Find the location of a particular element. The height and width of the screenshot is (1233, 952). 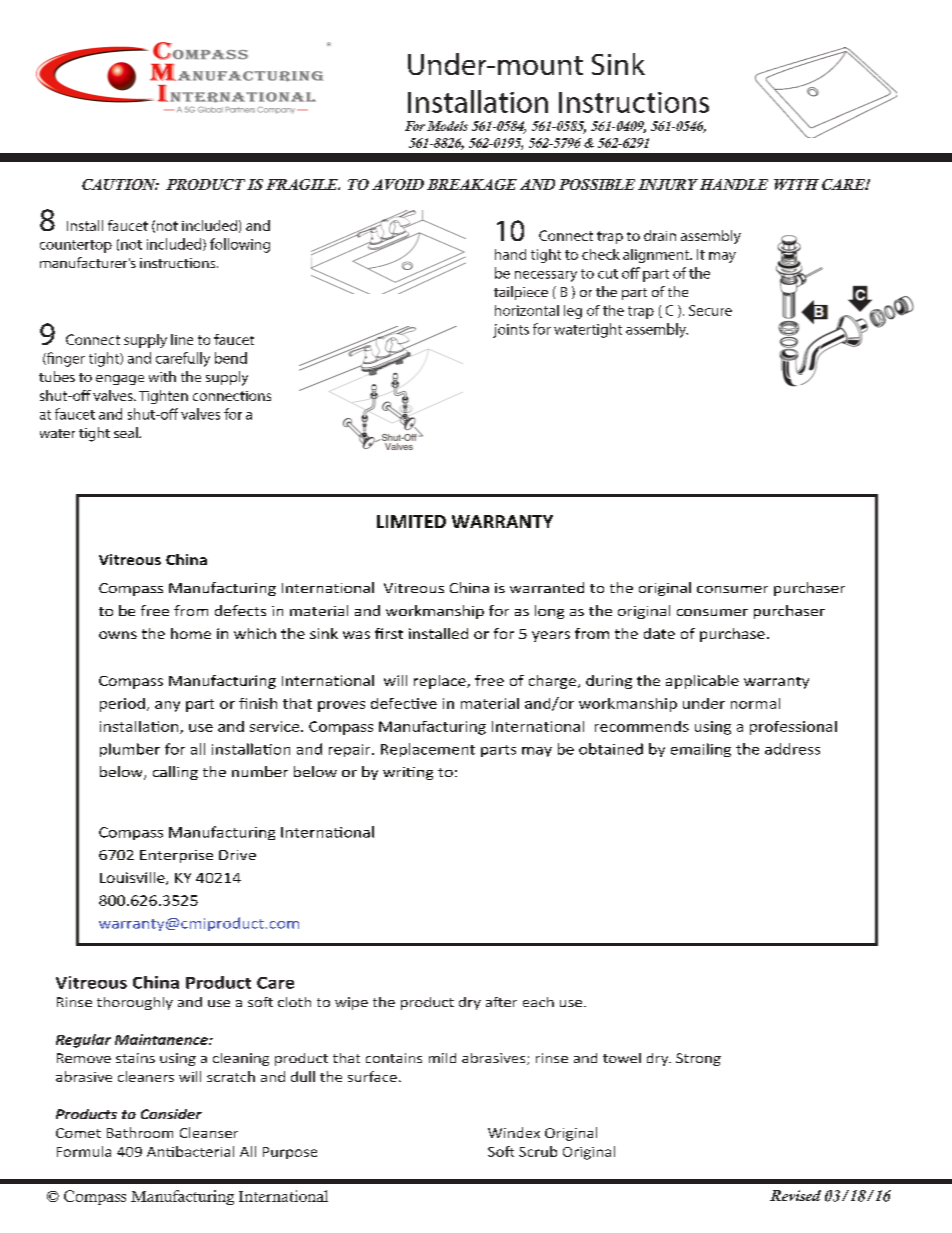

CAUTION is located at coordinates (120, 184).
